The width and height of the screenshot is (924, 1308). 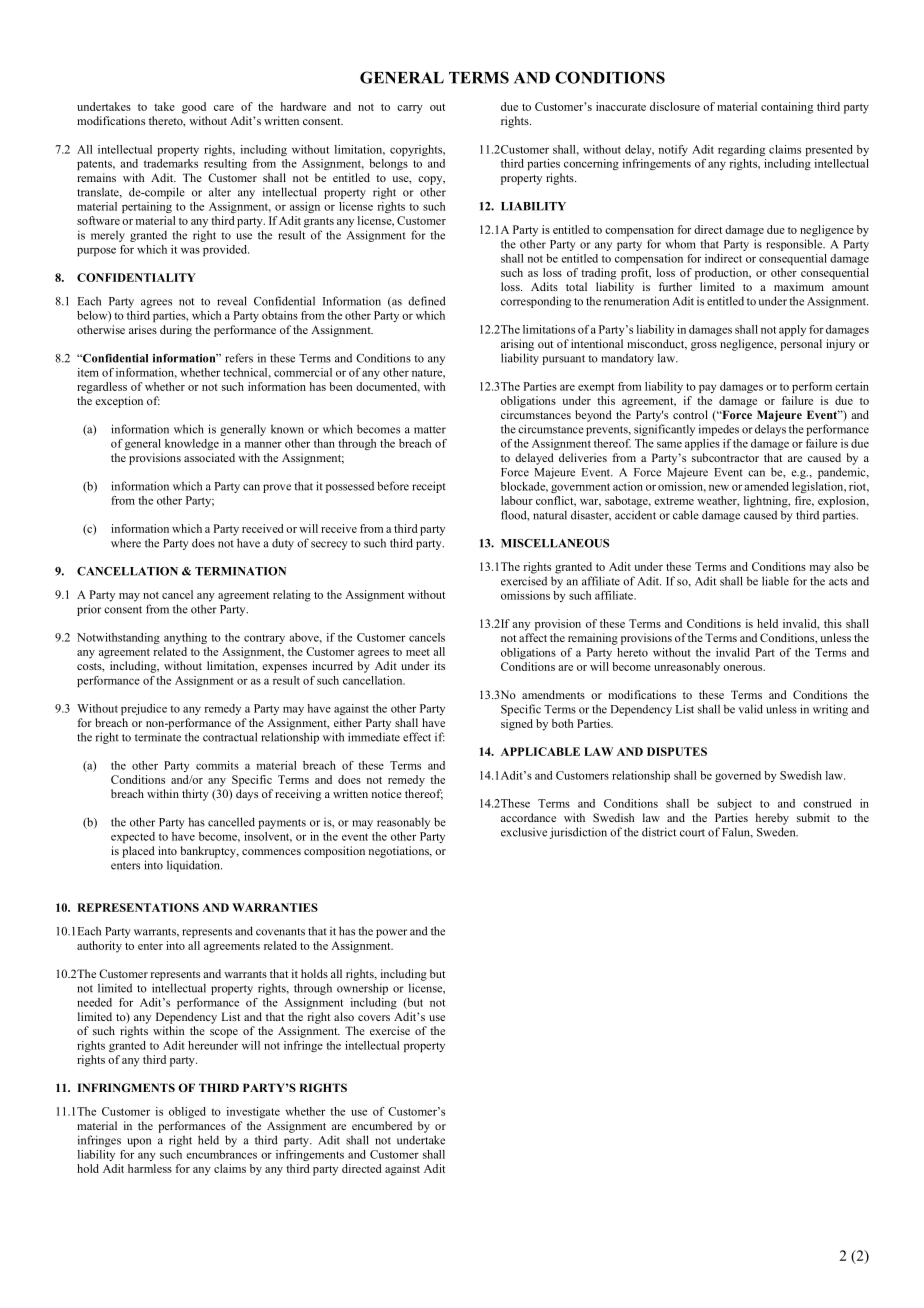 What do you see at coordinates (528, 817) in the screenshot?
I see `accordance` at bounding box center [528, 817].
